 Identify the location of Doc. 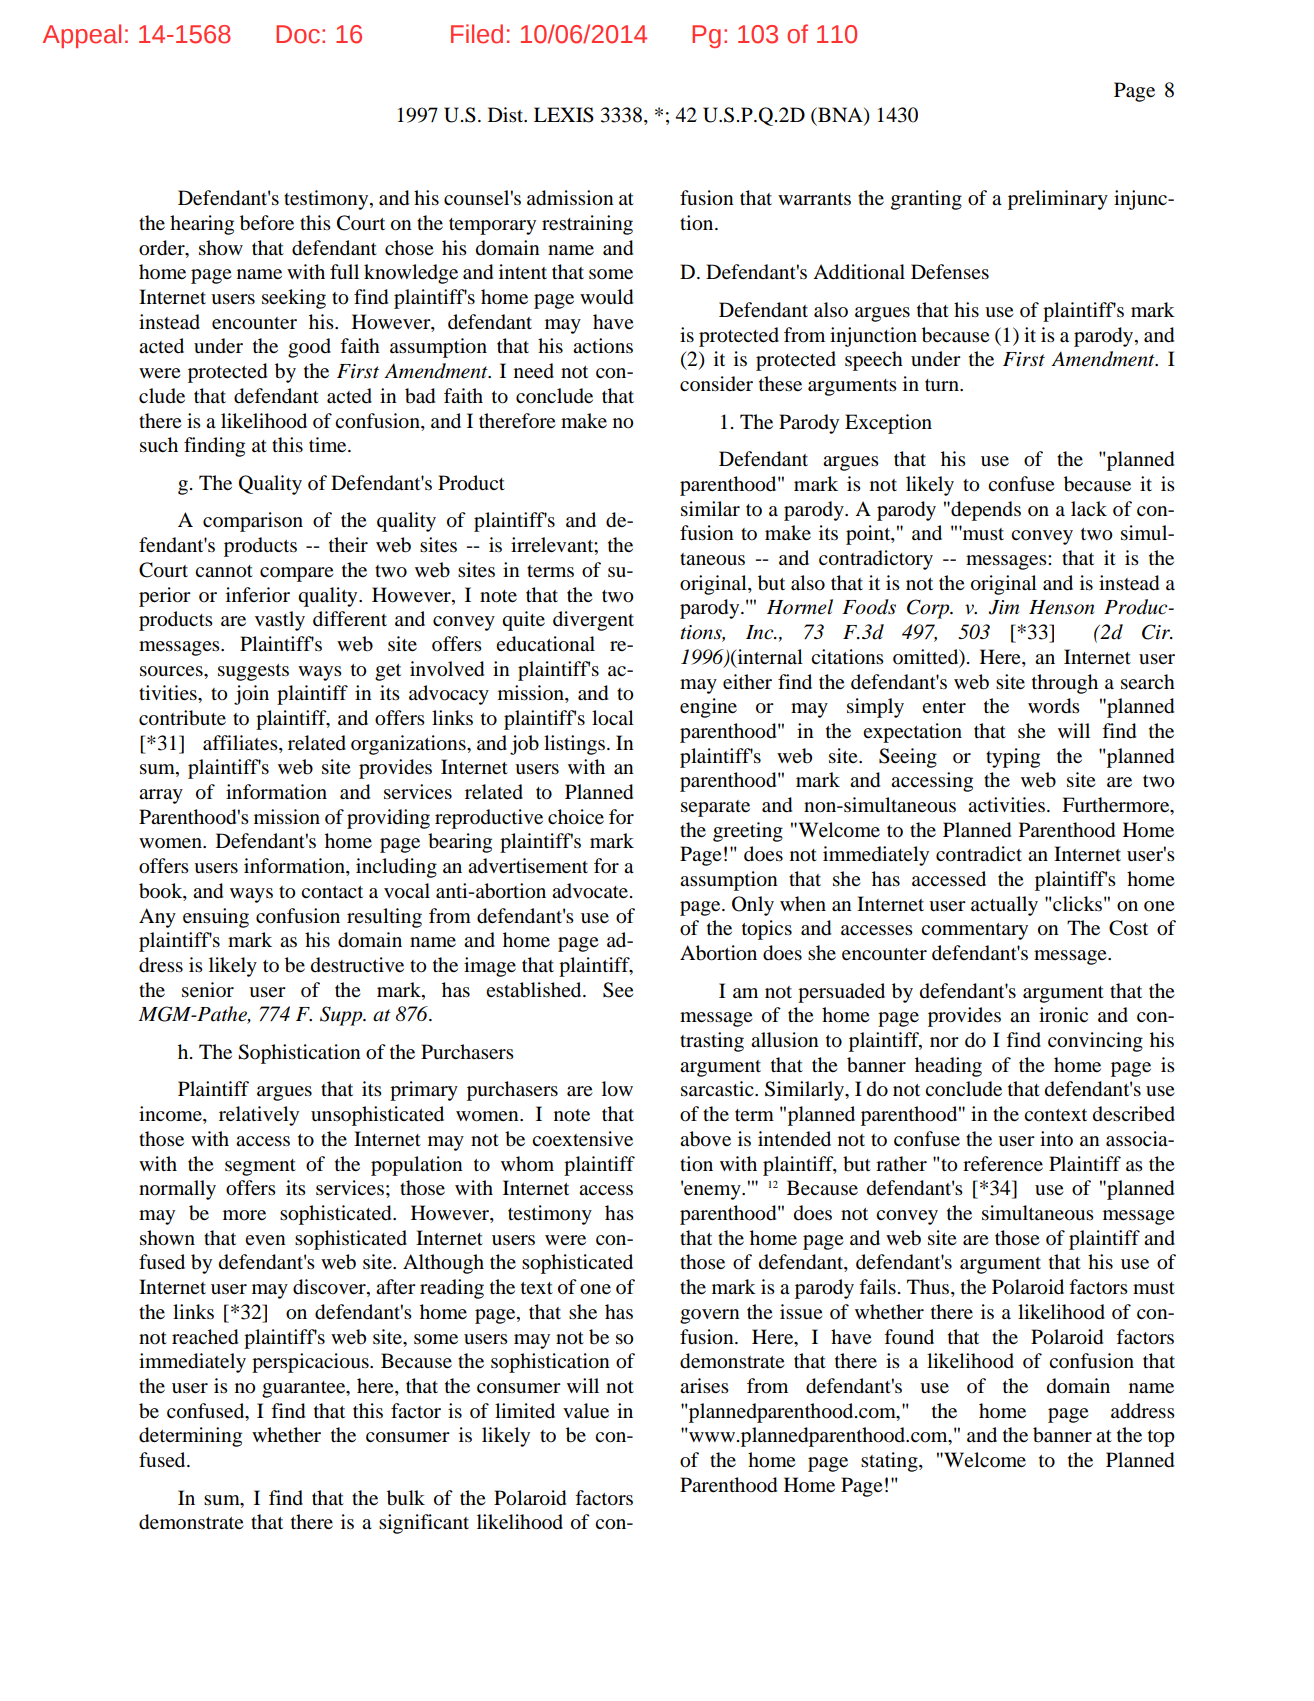
(298, 34).
